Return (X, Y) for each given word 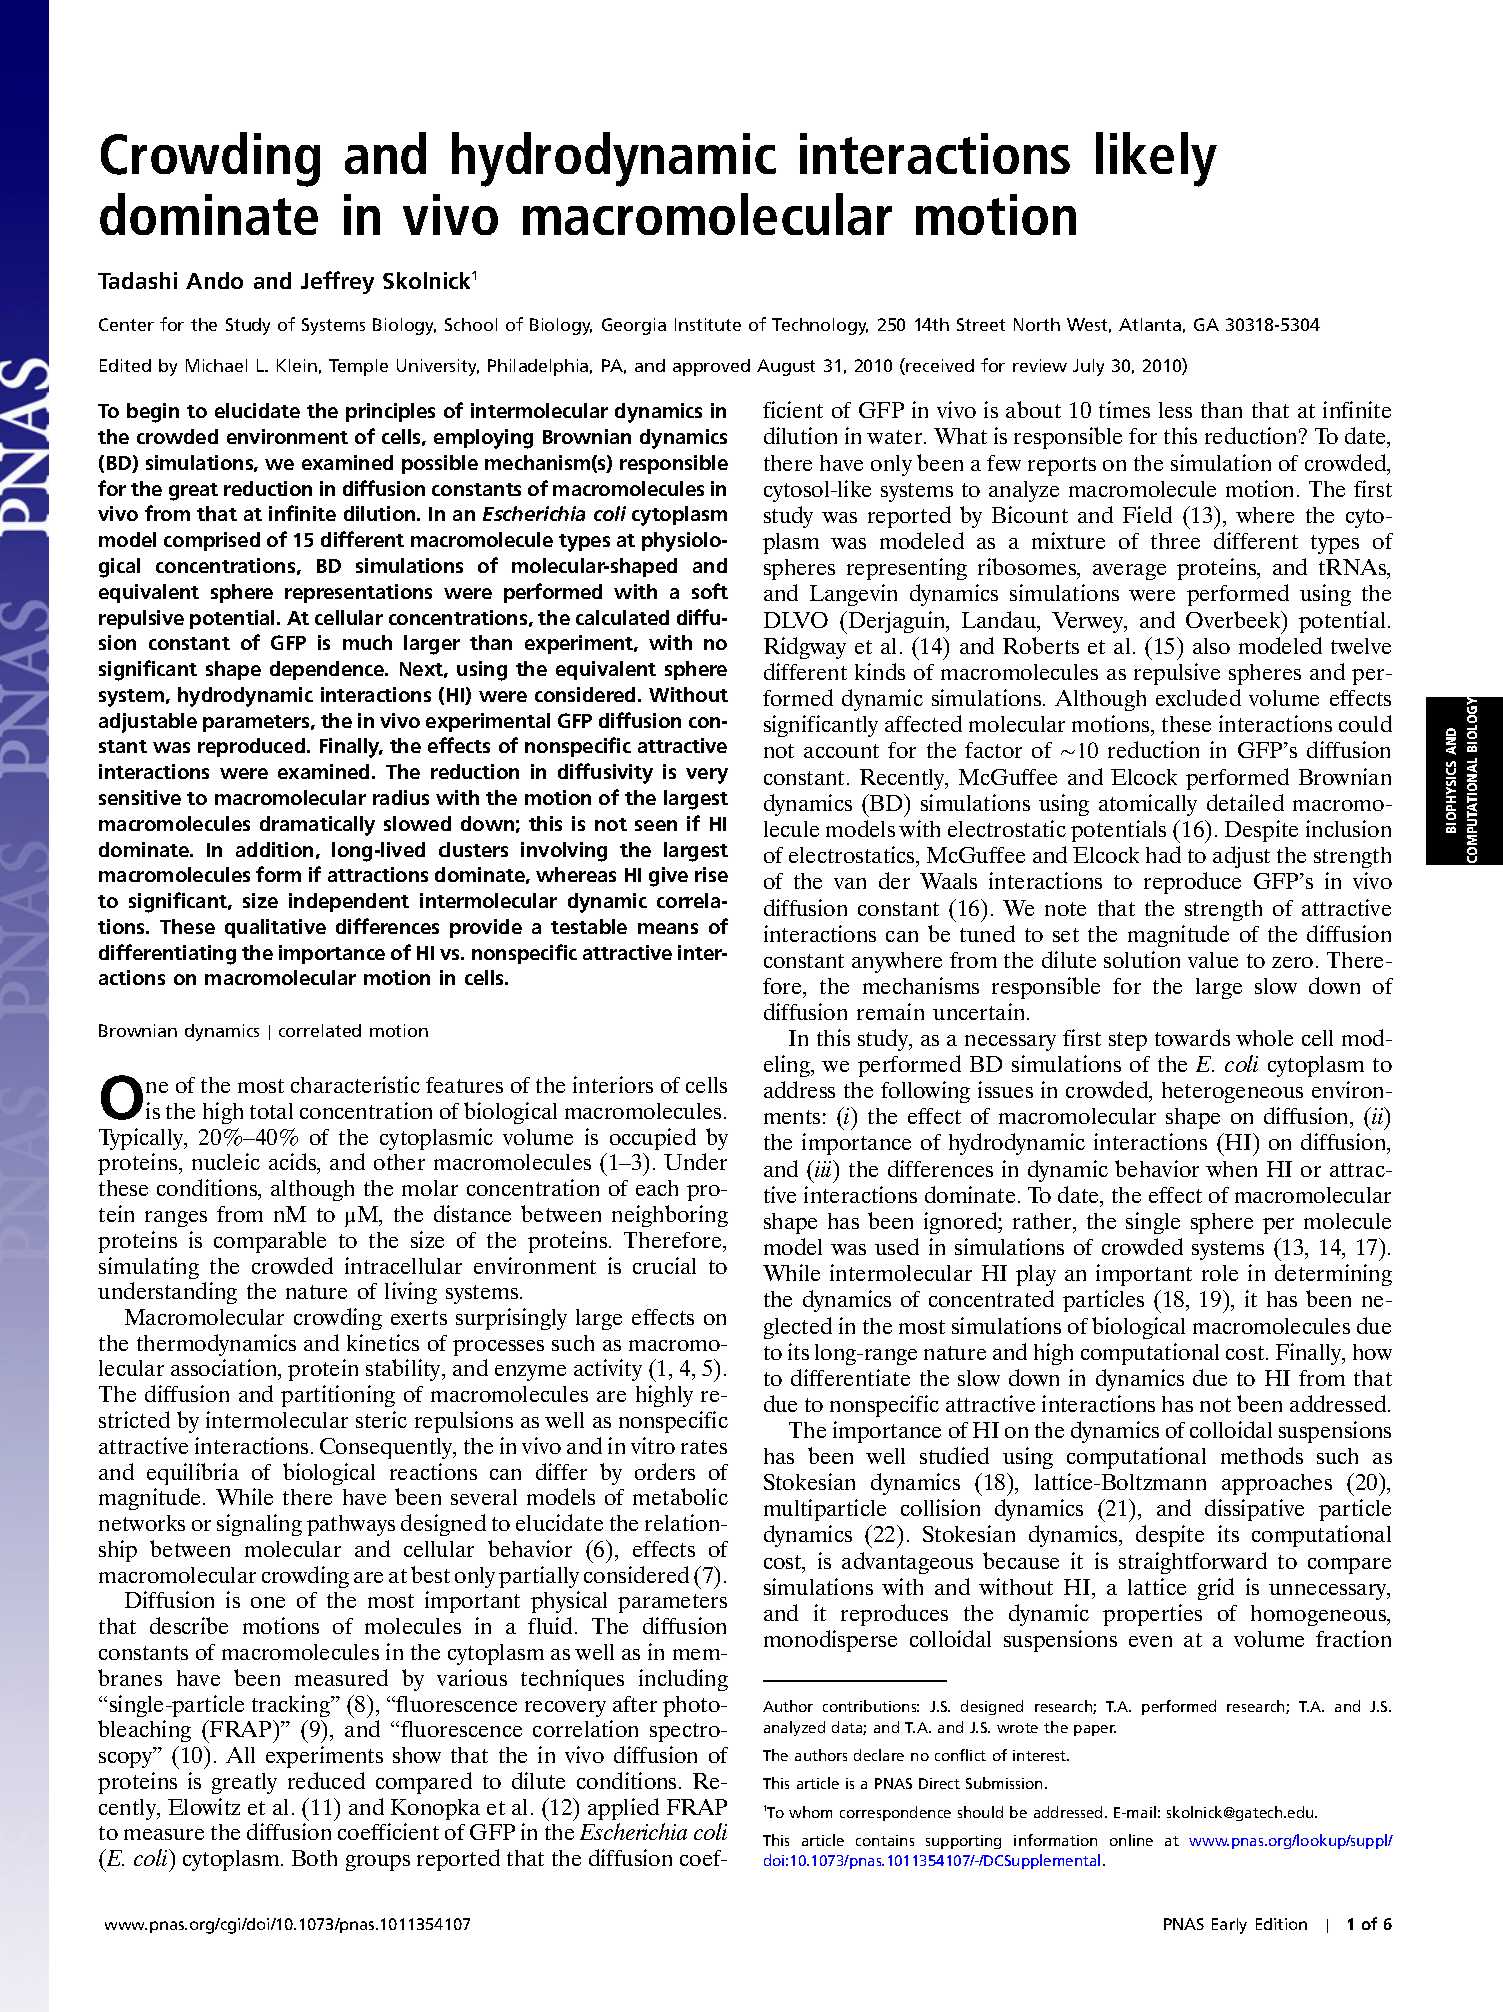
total (271, 1111)
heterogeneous (1232, 1092)
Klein (297, 365)
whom (810, 1812)
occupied (653, 1139)
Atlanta (1150, 324)
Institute (708, 324)
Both (314, 1858)
